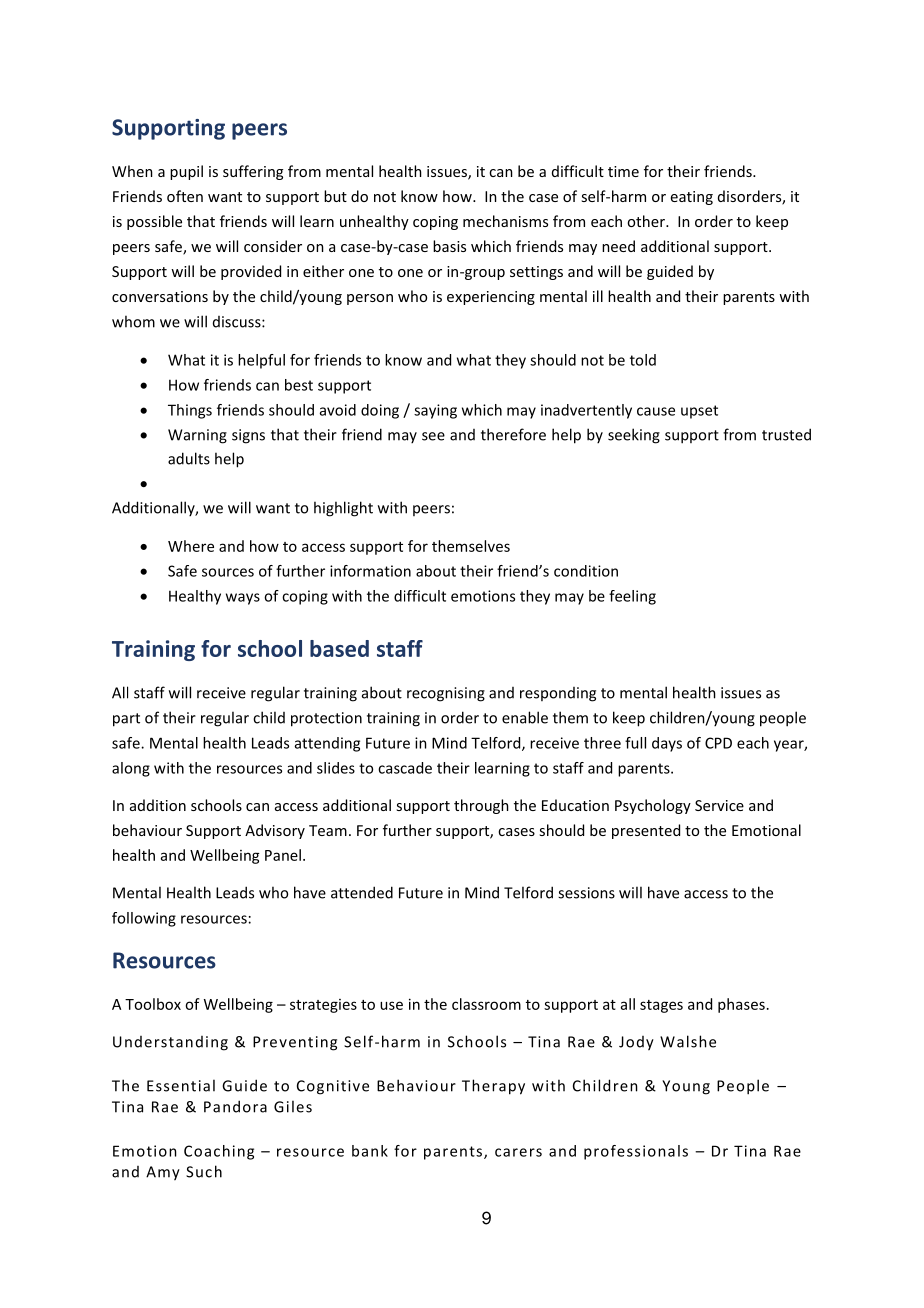 The height and width of the screenshot is (1308, 924). What do you see at coordinates (190, 411) in the screenshot?
I see `Things` at bounding box center [190, 411].
